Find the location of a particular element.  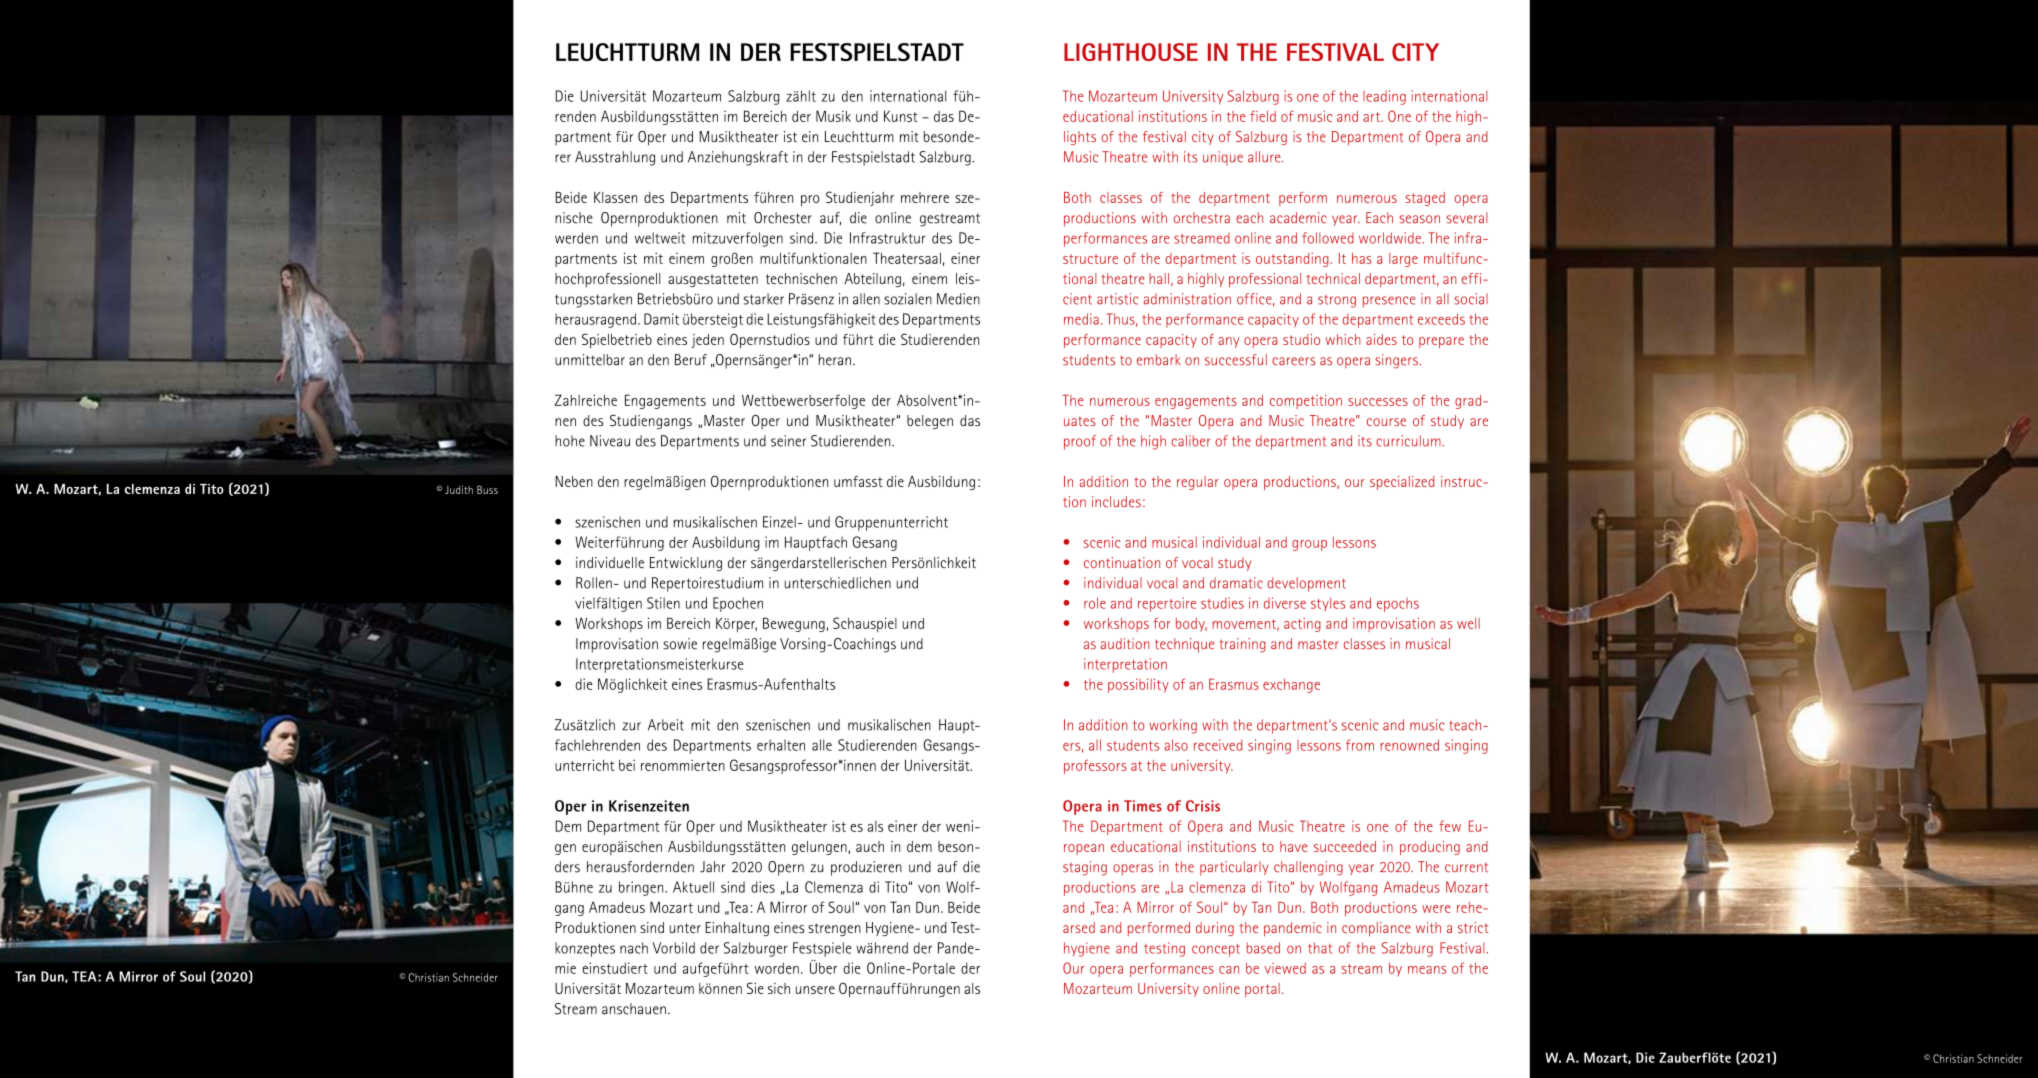

exchange is located at coordinates (1291, 685).
